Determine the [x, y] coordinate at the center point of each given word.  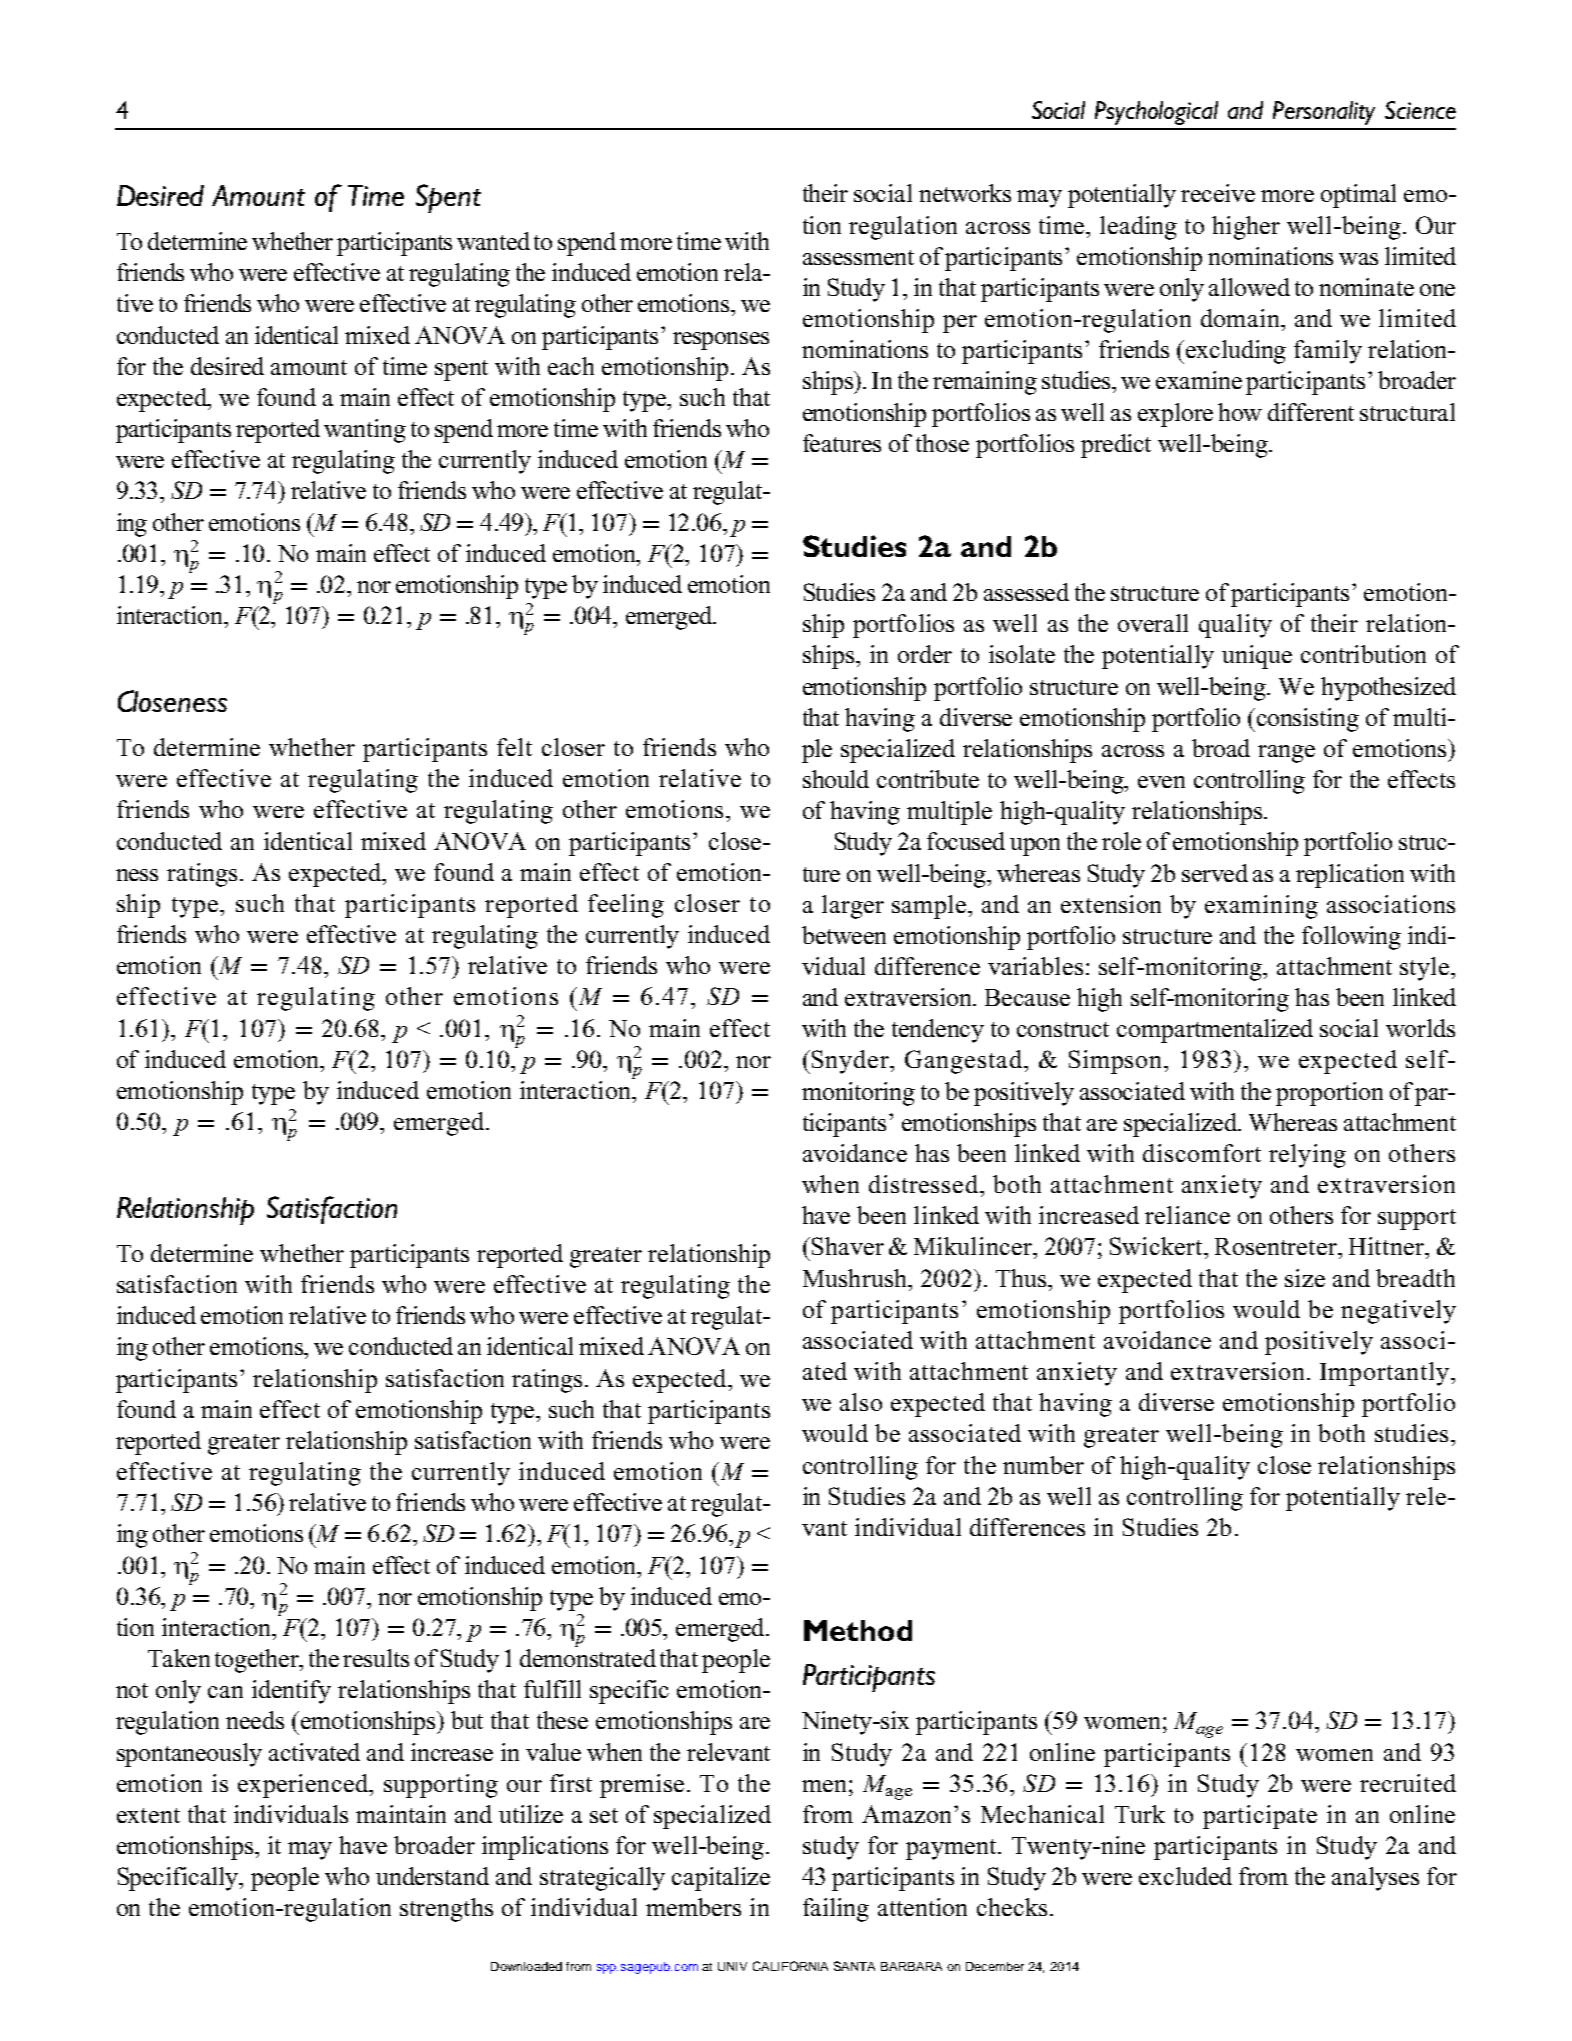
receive [1218, 193]
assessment [858, 257]
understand [432, 1876]
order [925, 654]
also [861, 1402]
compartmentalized [1215, 1031]
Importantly [1384, 1374]
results [376, 1658]
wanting [365, 431]
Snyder [852, 1062]
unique [1257, 657]
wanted [493, 241]
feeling [626, 906]
